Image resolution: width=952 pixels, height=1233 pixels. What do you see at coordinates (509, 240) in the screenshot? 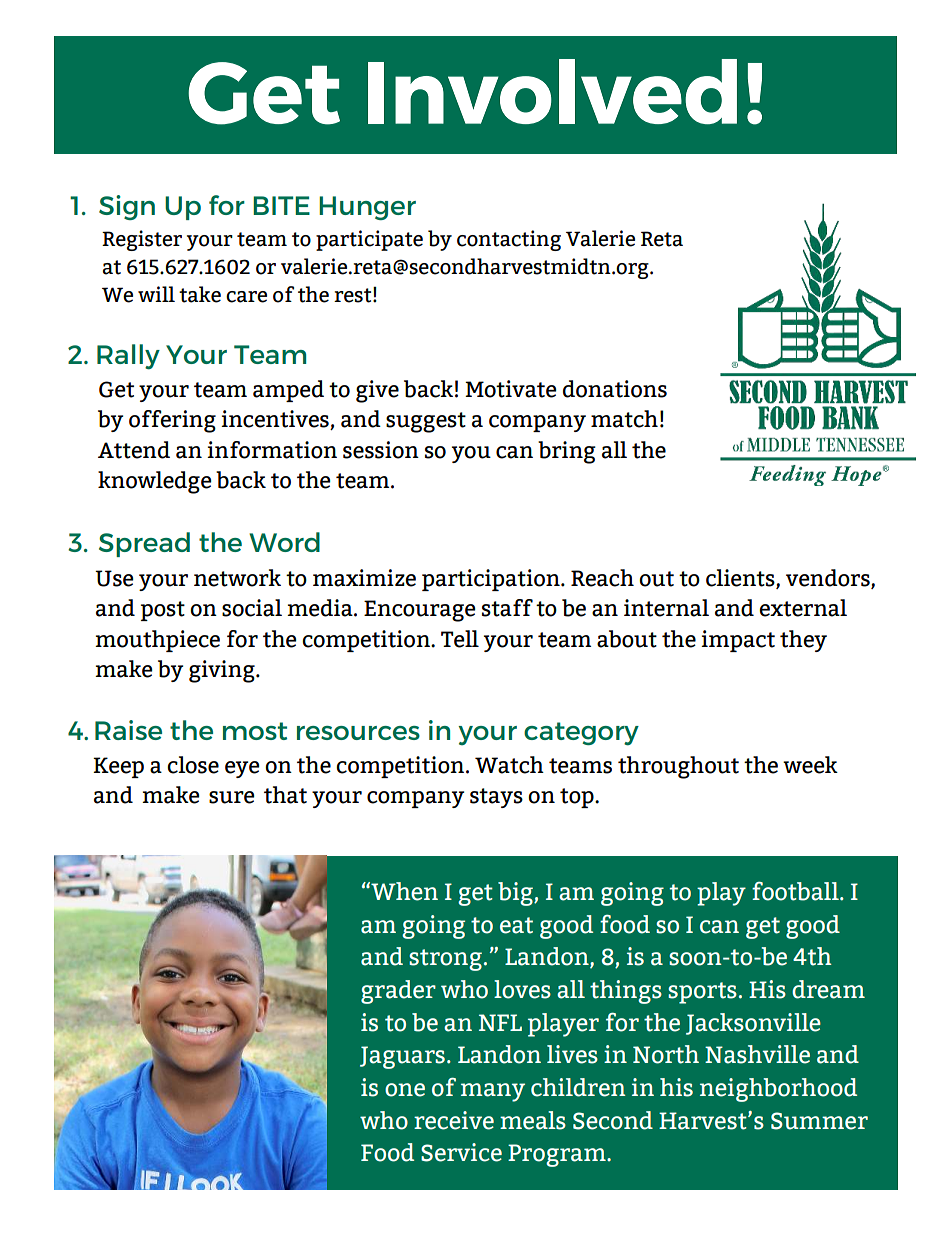
I see `contacting` at bounding box center [509, 240].
